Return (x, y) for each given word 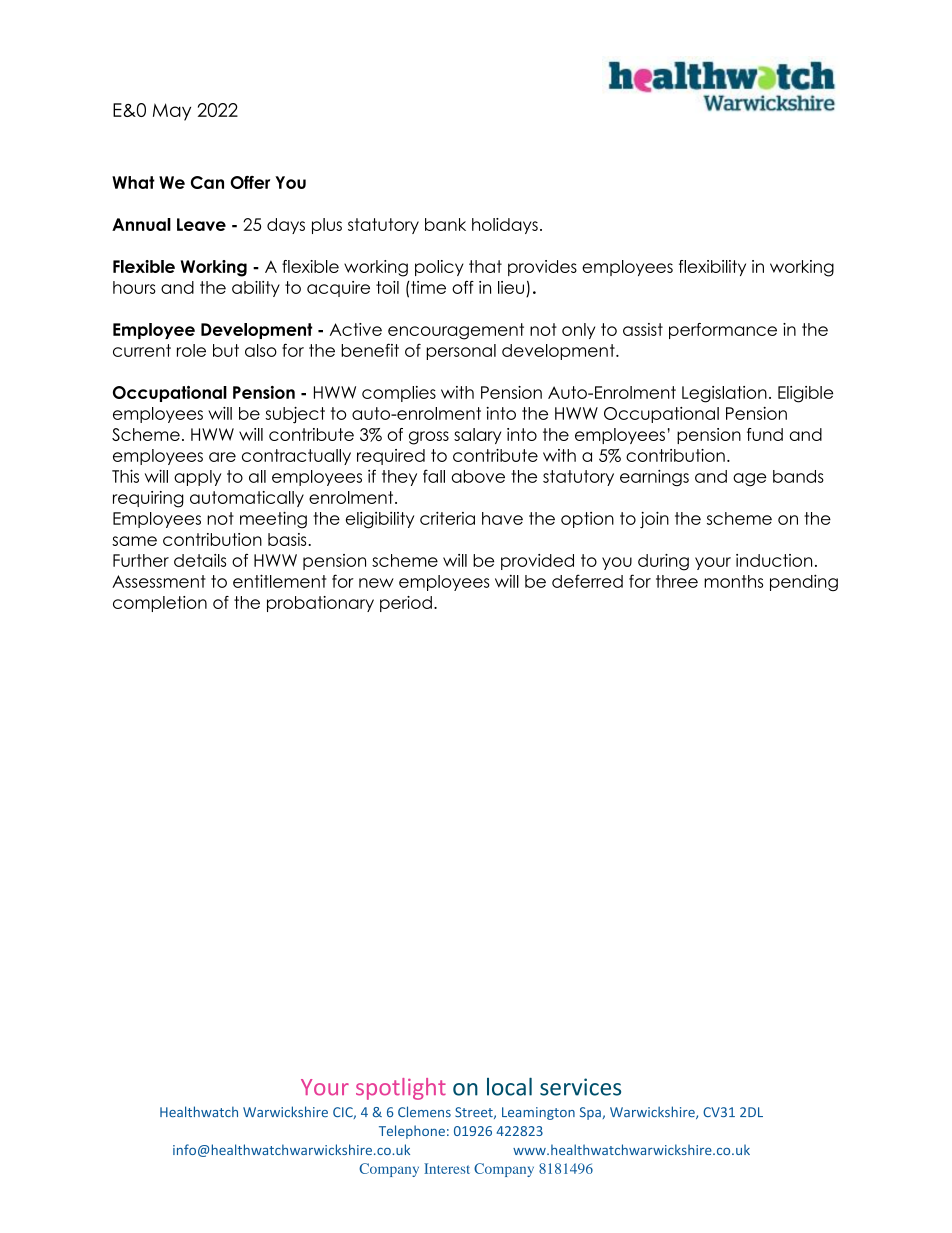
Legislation (724, 394)
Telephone (412, 1132)
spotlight (401, 1089)
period (406, 604)
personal (461, 352)
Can (207, 182)
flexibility (712, 268)
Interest (447, 1168)
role (191, 350)
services (580, 1087)
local (509, 1086)
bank (445, 224)
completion (160, 604)
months (733, 581)
